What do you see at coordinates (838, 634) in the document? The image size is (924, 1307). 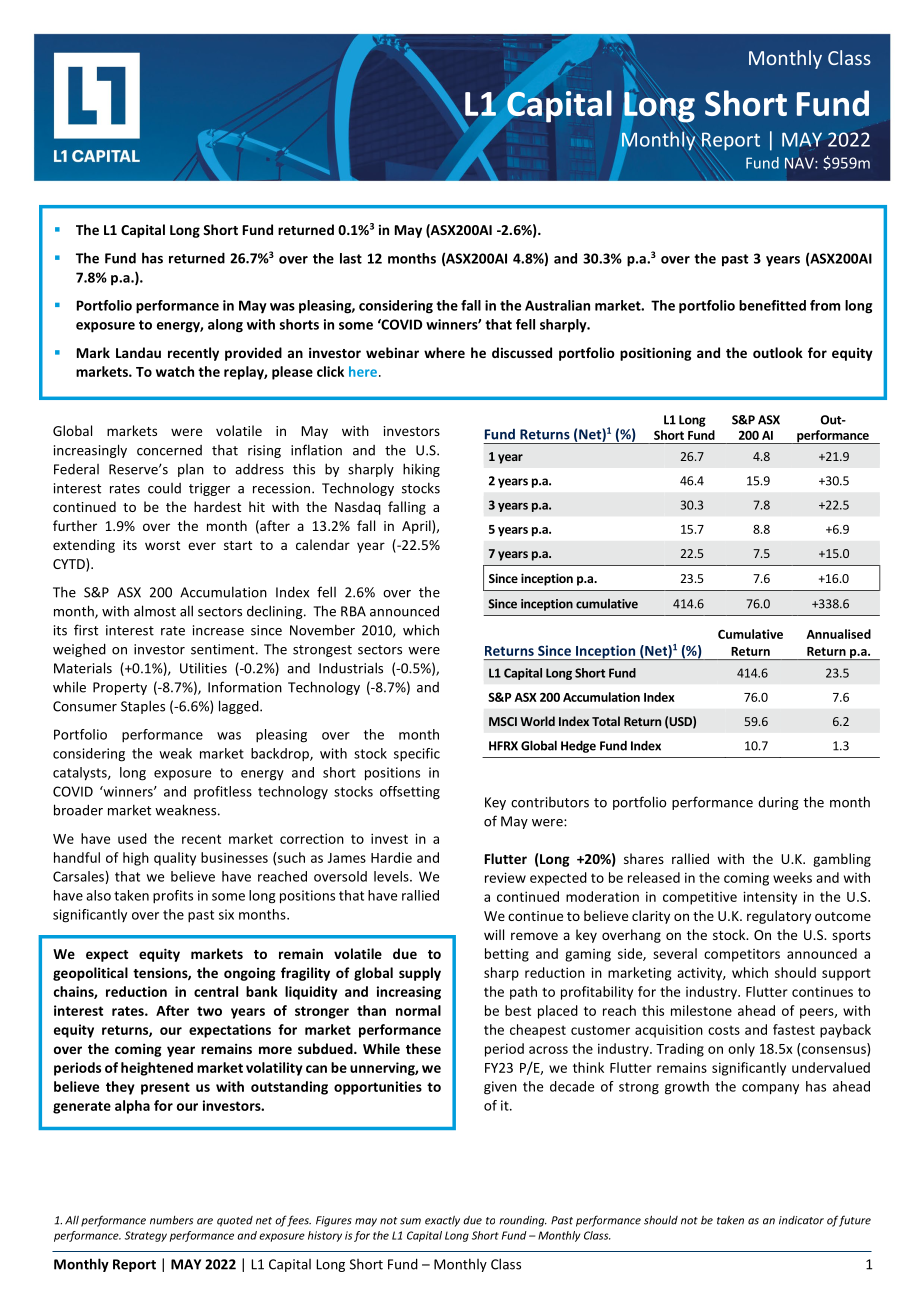 I see `Annualised` at bounding box center [838, 634].
